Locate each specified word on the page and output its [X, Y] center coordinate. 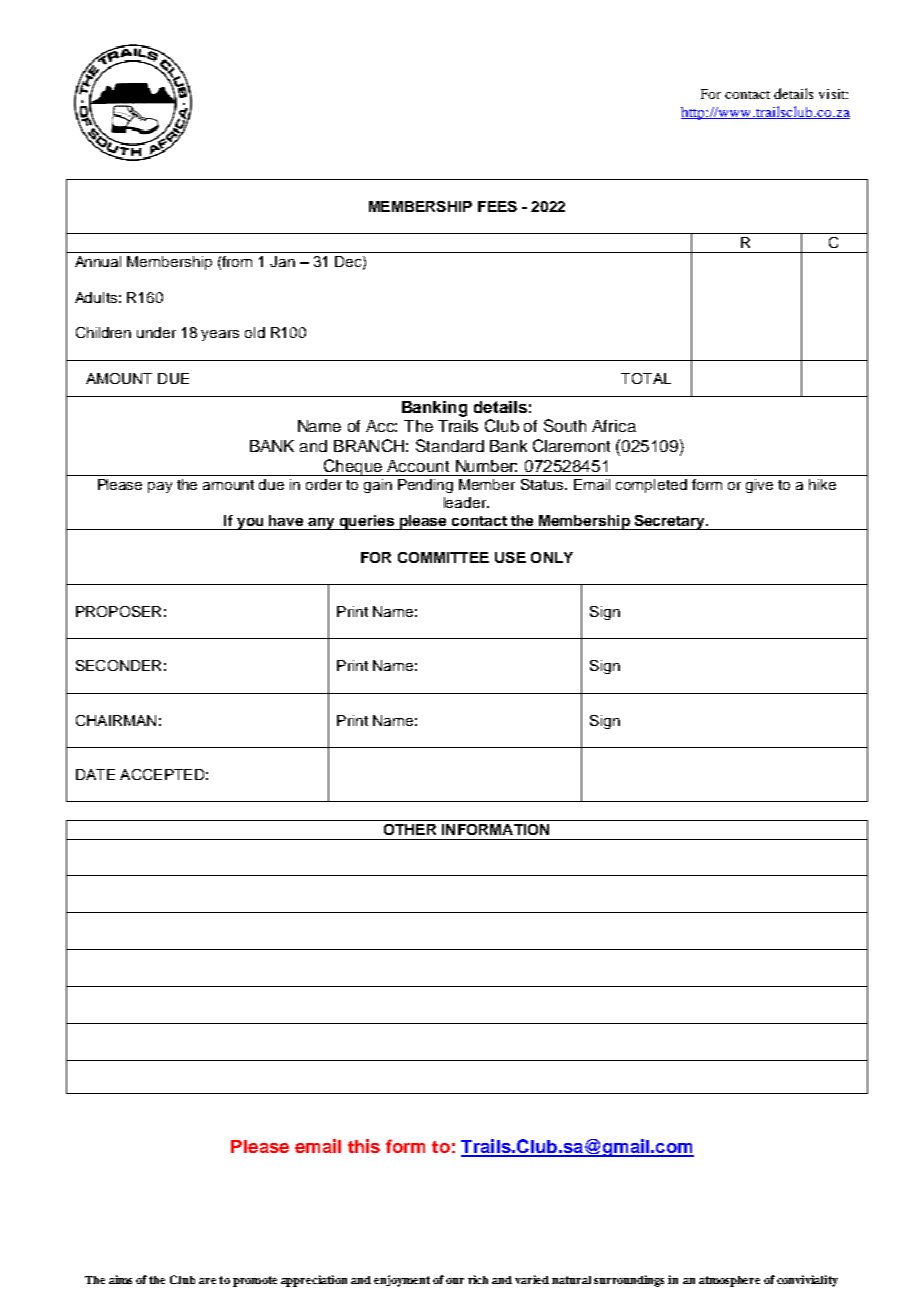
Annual [98, 261]
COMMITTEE [443, 557]
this [364, 1146]
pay [160, 487]
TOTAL [646, 378]
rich [478, 1279]
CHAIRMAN [116, 720]
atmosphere [729, 1281]
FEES [497, 206]
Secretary [670, 522]
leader [466, 502]
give [759, 486]
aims [120, 1279]
